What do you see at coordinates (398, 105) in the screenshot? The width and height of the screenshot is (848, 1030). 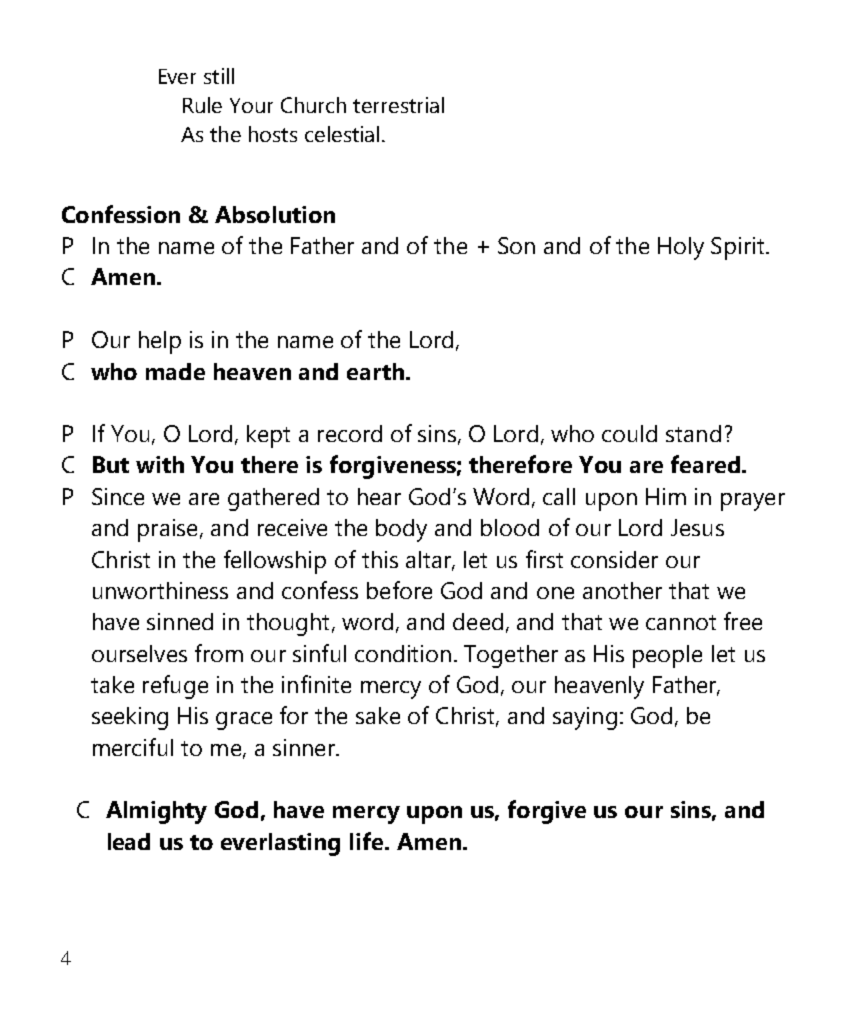 I see `terrestrial` at bounding box center [398, 105].
